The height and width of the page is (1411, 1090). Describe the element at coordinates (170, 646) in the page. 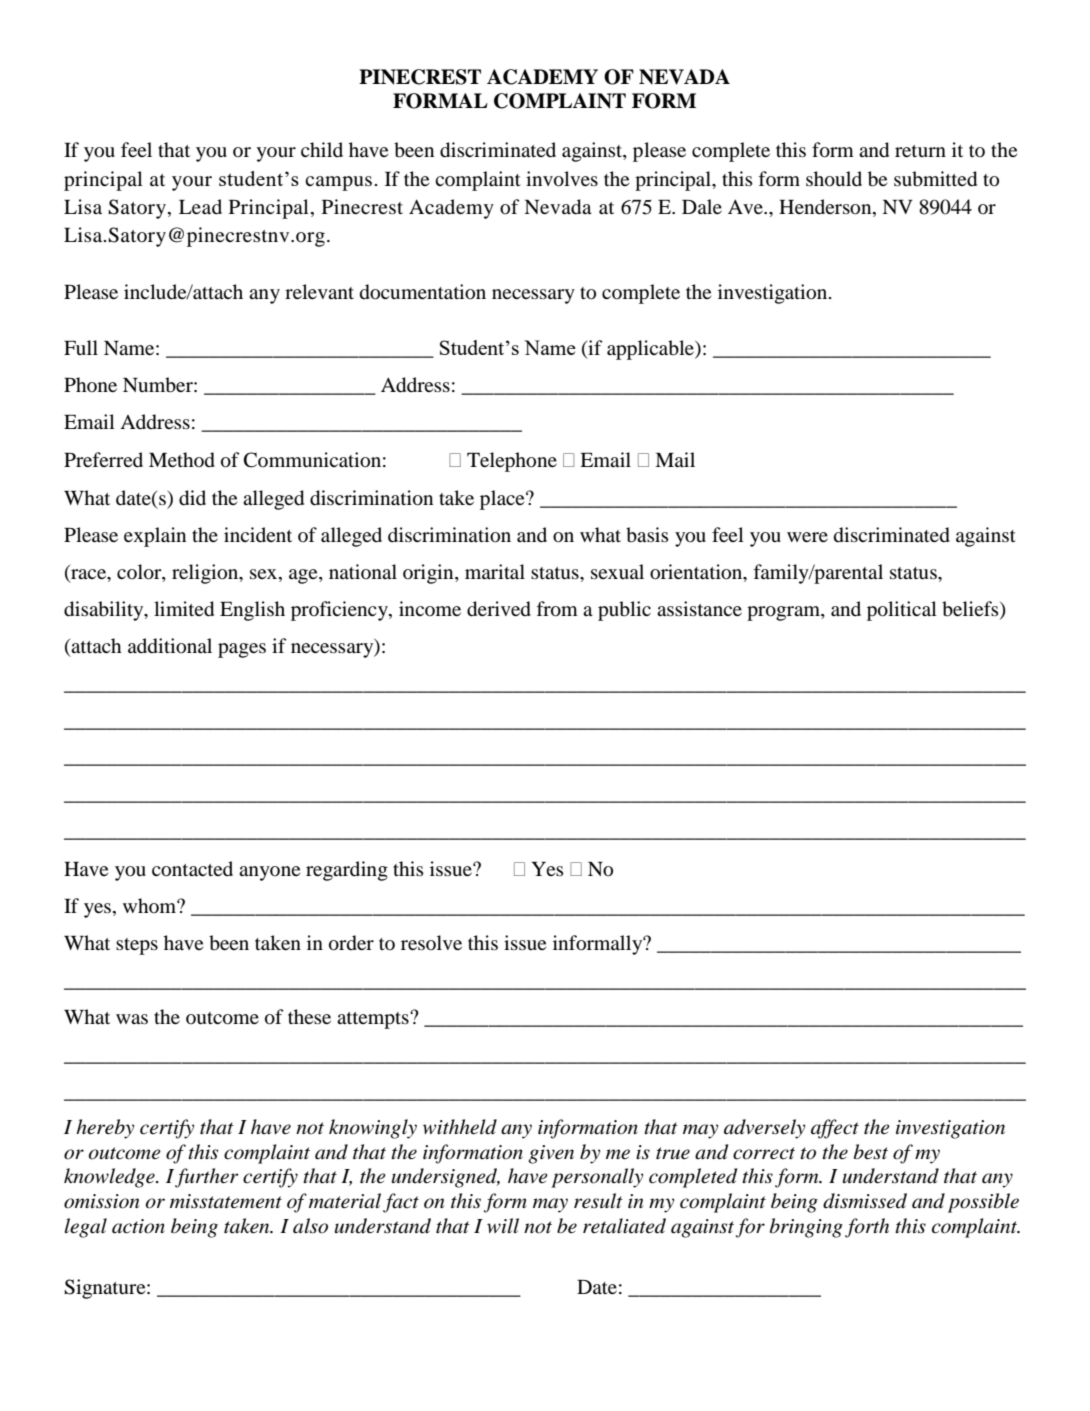

I see `additional` at that location.
